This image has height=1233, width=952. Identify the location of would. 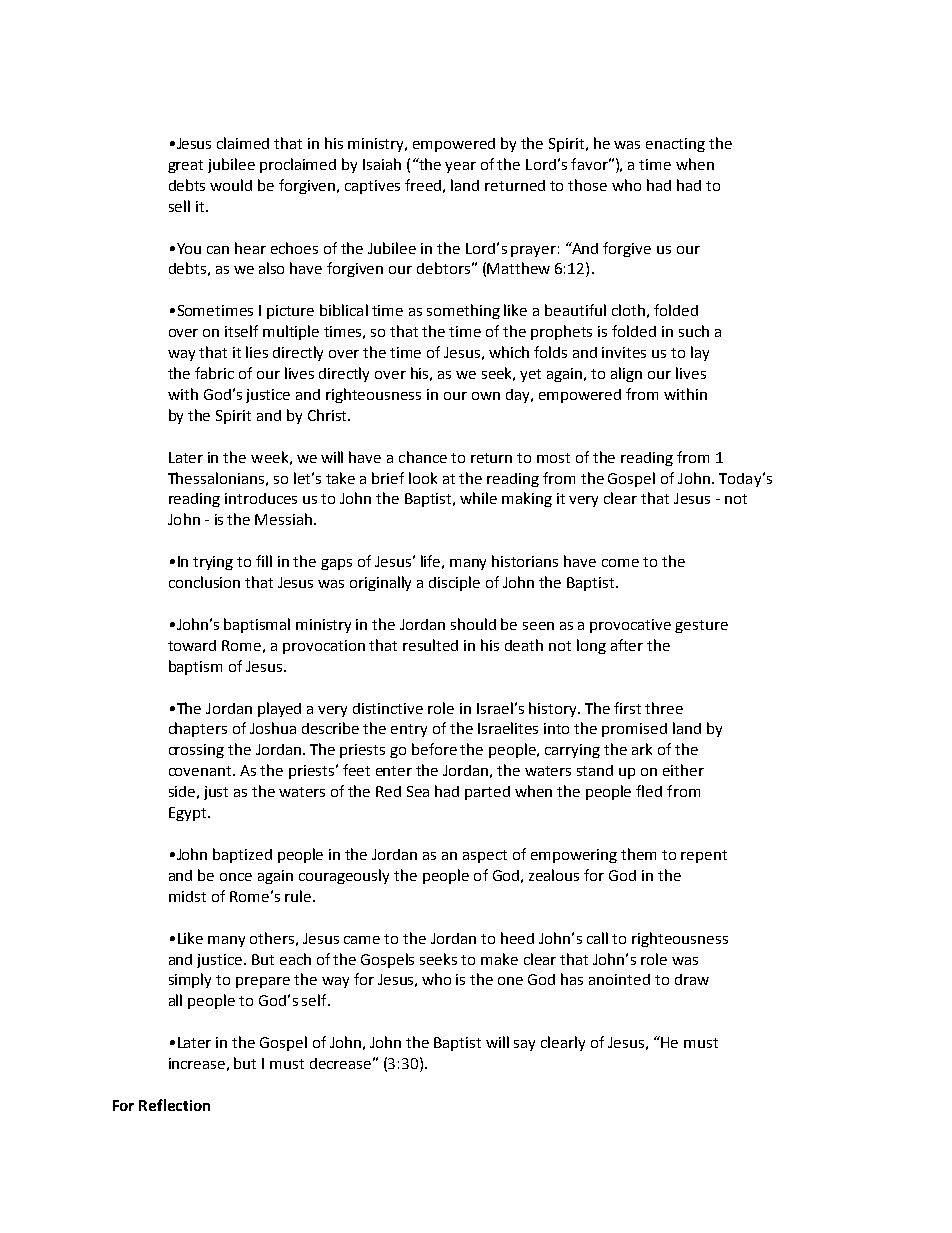
(231, 185).
